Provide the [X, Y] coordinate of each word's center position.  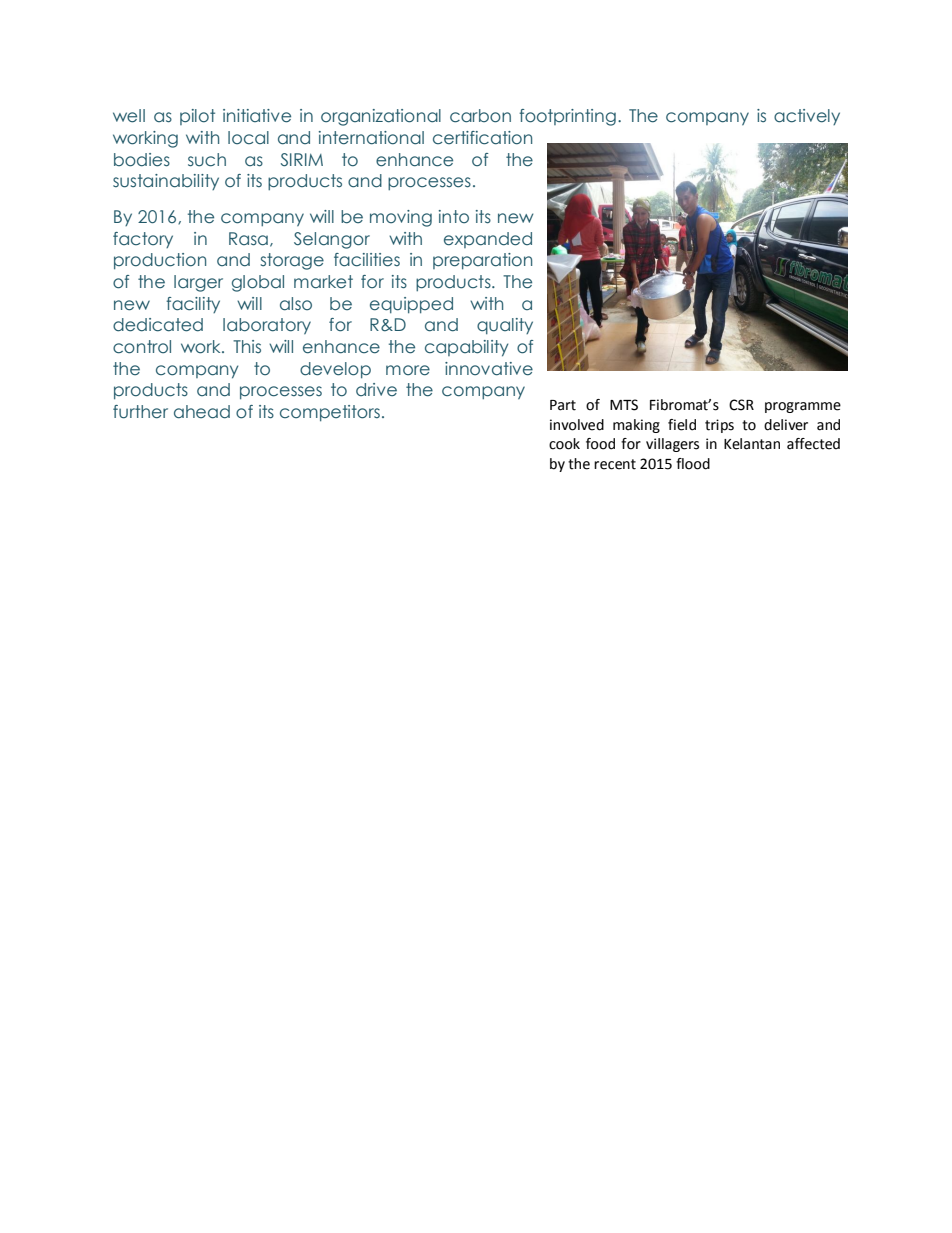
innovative [489, 369]
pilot [197, 117]
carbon [480, 116]
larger [198, 283]
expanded [488, 240]
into [454, 217]
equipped [411, 305]
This [247, 346]
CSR [741, 405]
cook [564, 444]
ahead [202, 412]
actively [807, 117]
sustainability [166, 182]
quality [505, 326]
